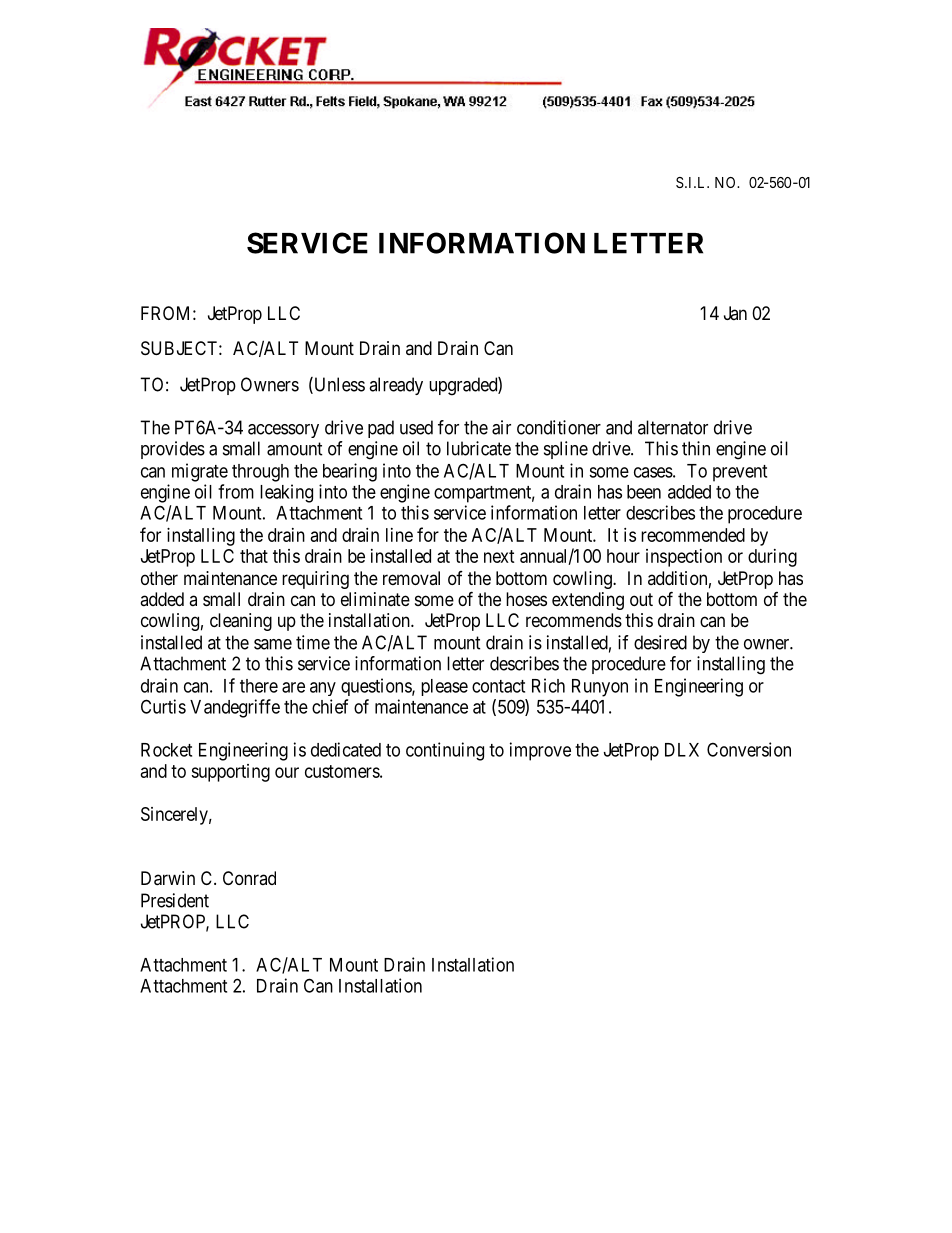 This screenshot has height=1233, width=952. Describe the element at coordinates (241, 622) in the screenshot. I see `cleaning` at that location.
